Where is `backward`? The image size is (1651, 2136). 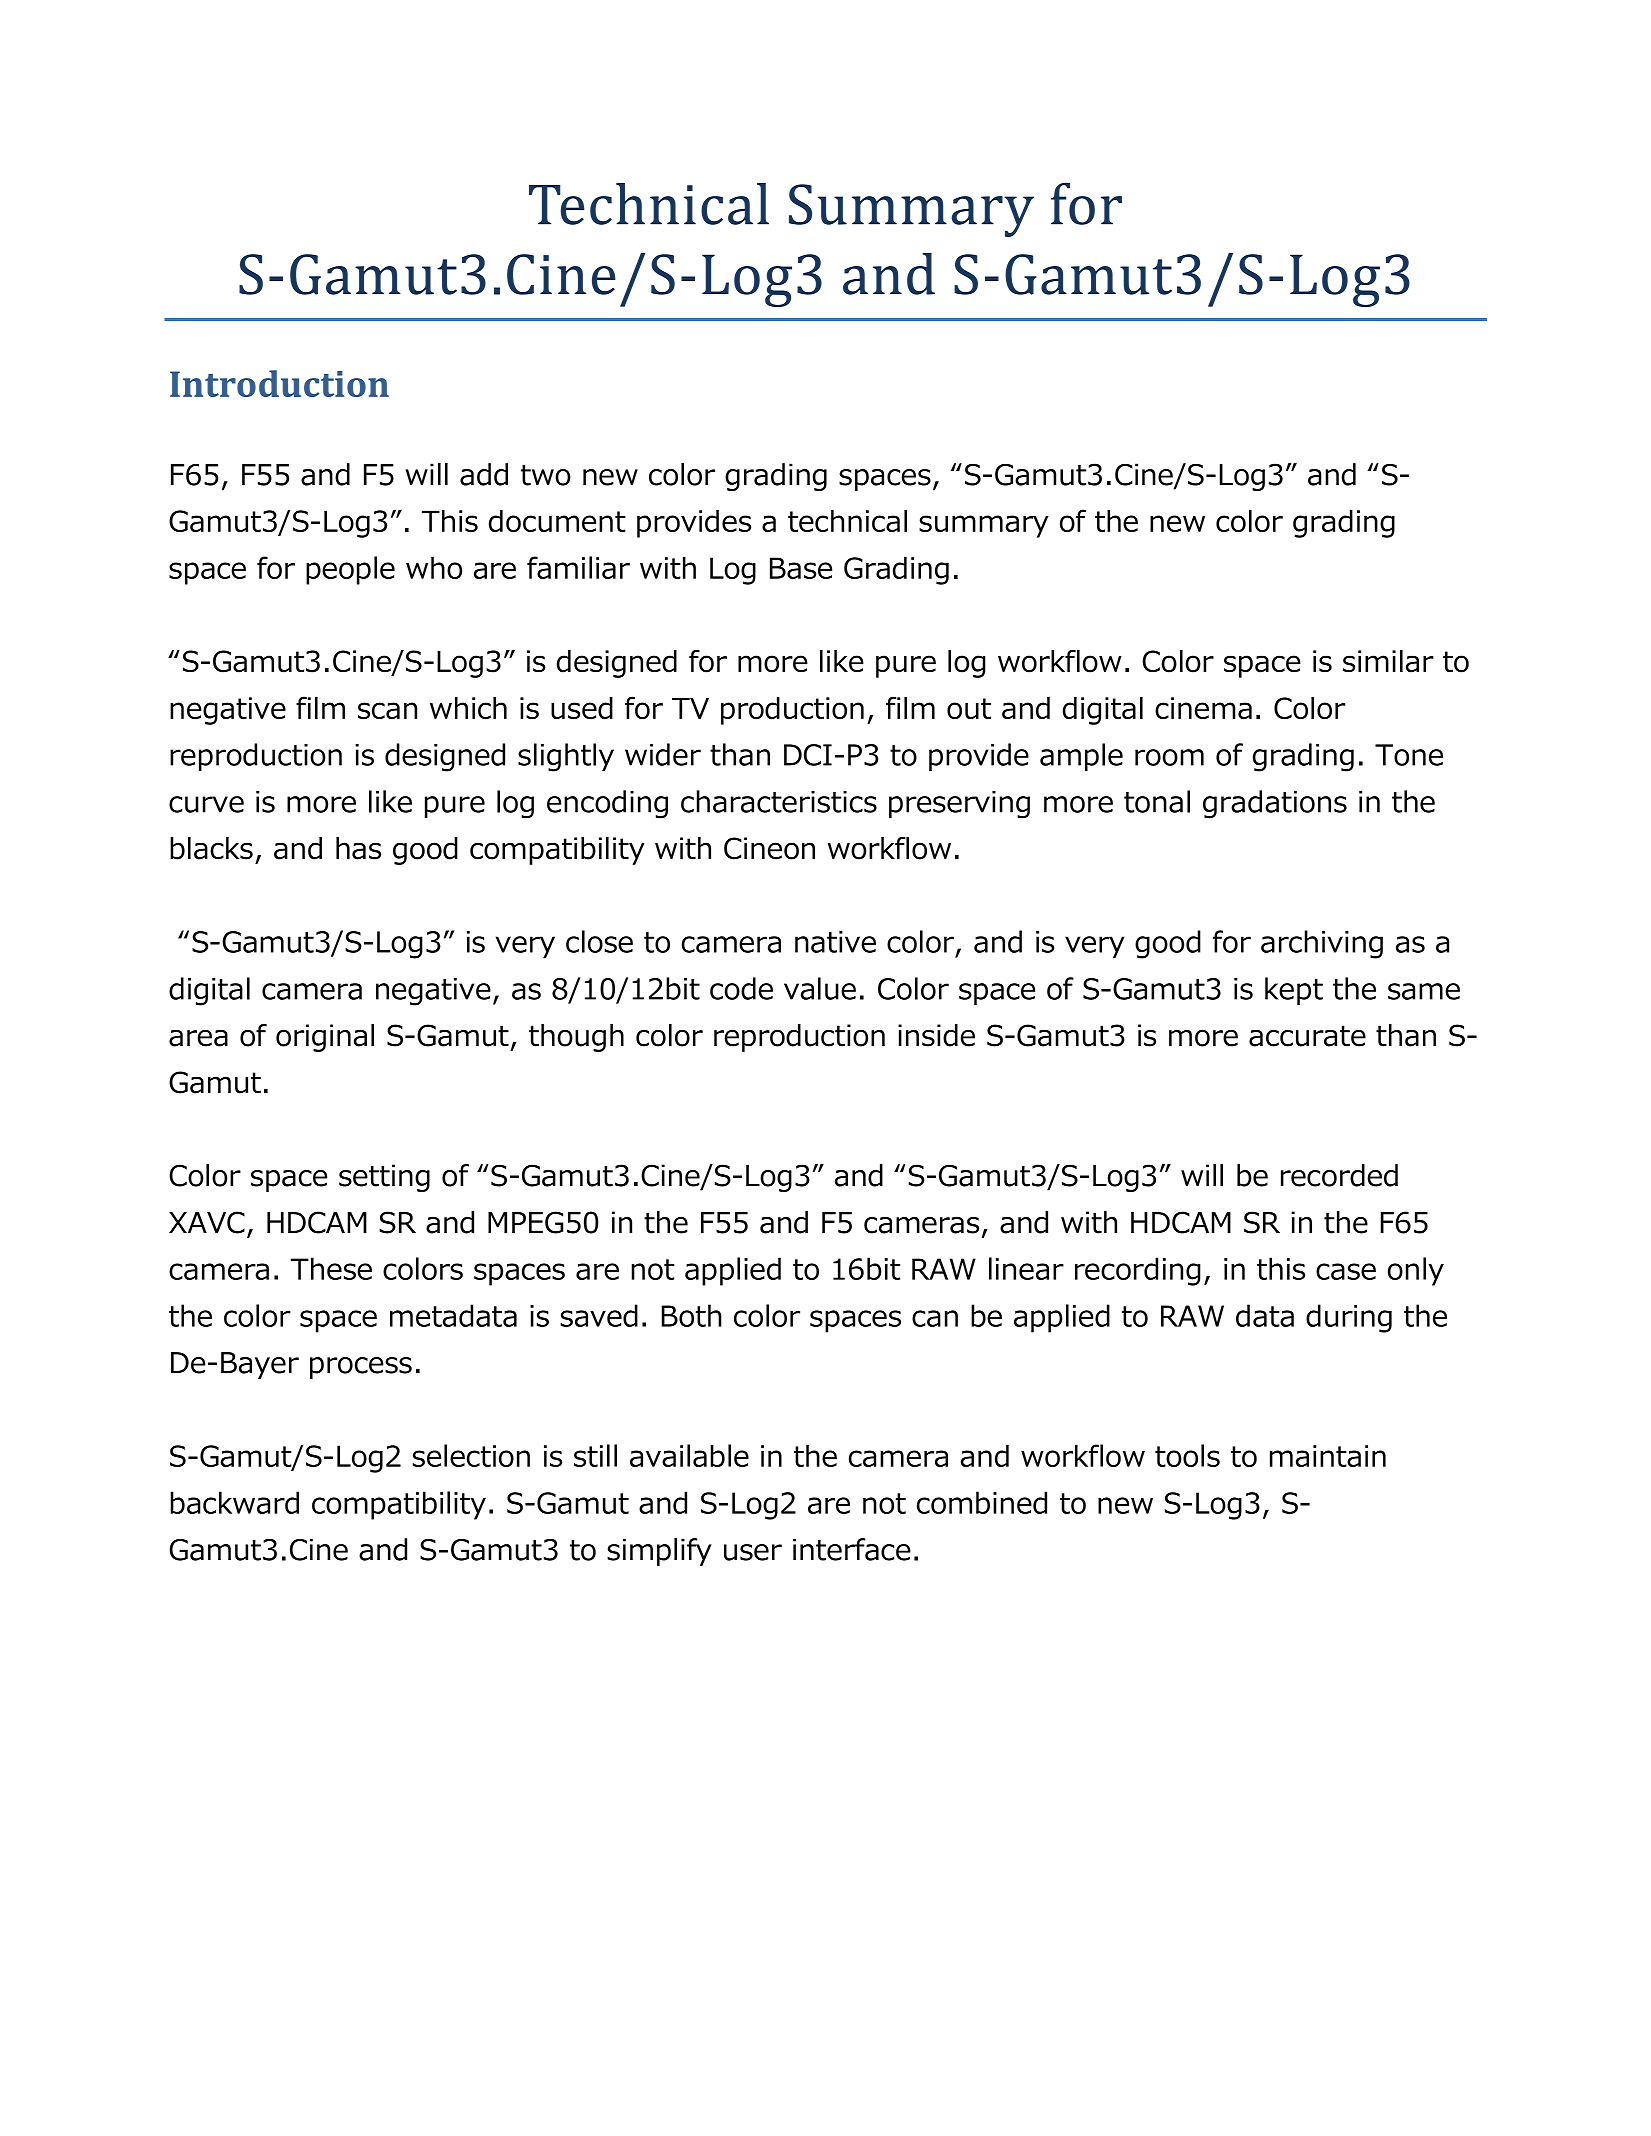
backward is located at coordinates (235, 1502).
